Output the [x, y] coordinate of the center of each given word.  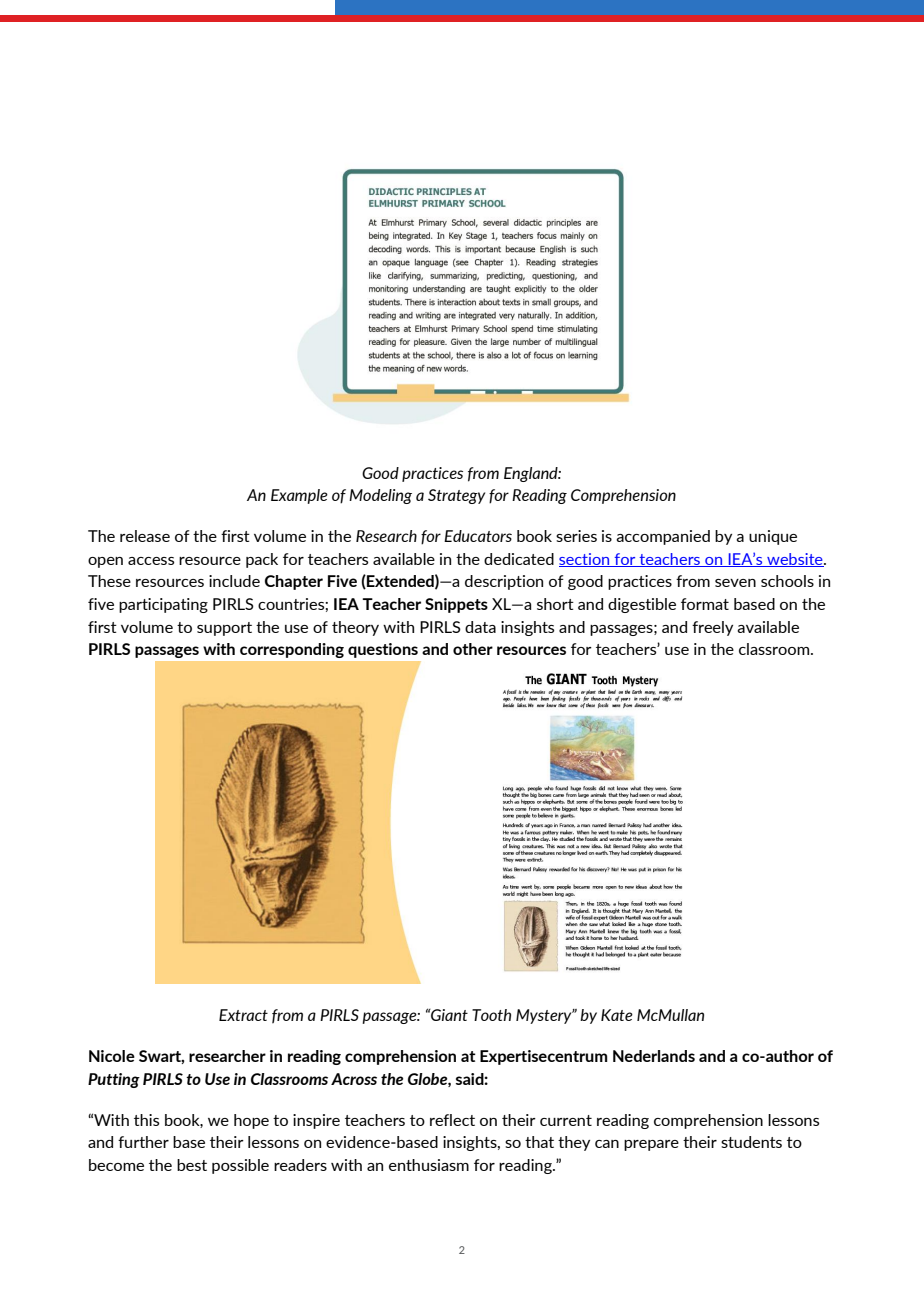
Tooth [491, 1015]
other [473, 649]
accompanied [663, 537]
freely [712, 628]
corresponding [292, 650]
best [192, 1165]
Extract [243, 1015]
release [145, 536]
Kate [617, 1015]
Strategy [456, 496]
